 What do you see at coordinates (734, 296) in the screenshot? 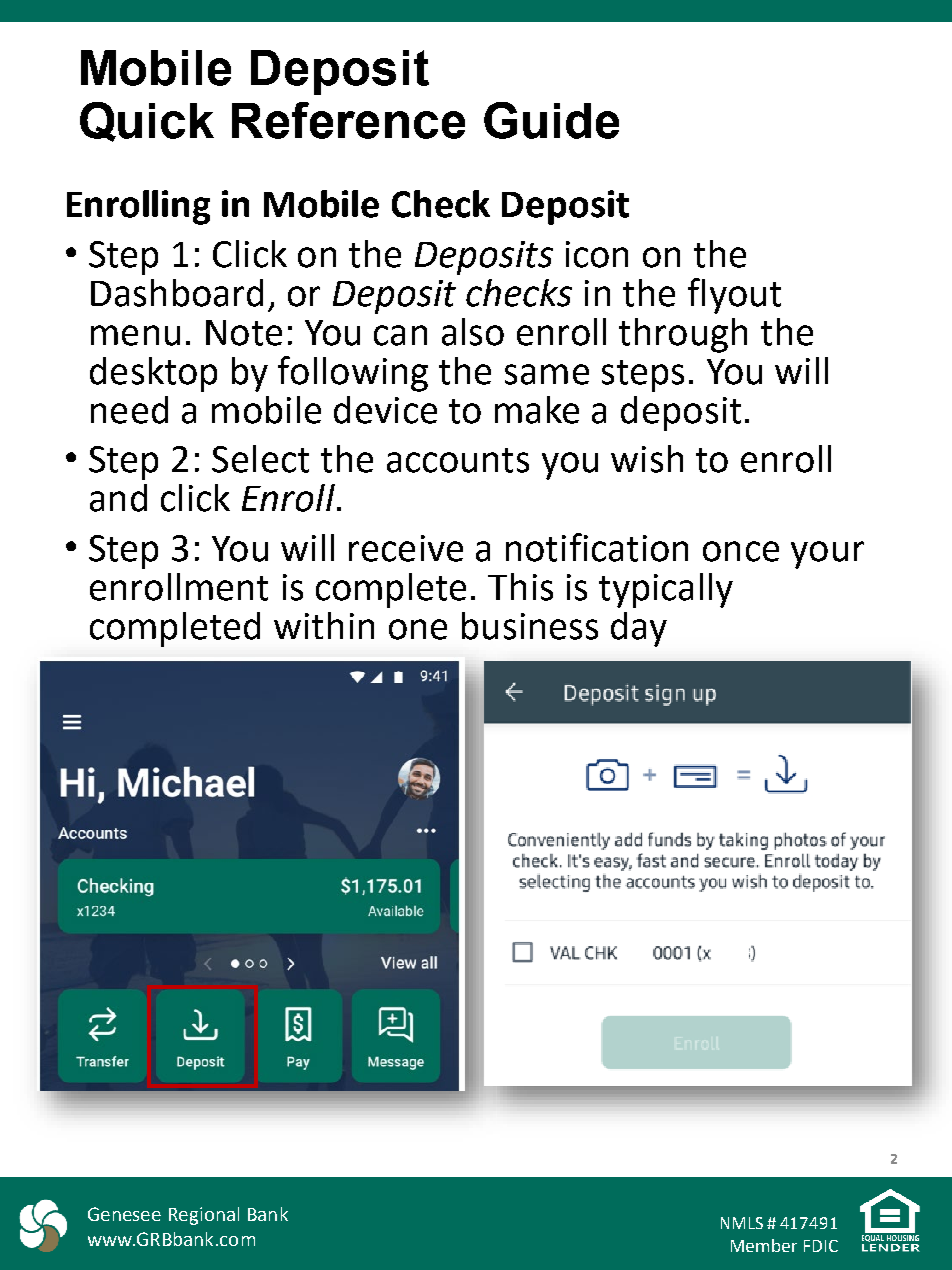
I see `flyout` at bounding box center [734, 296].
